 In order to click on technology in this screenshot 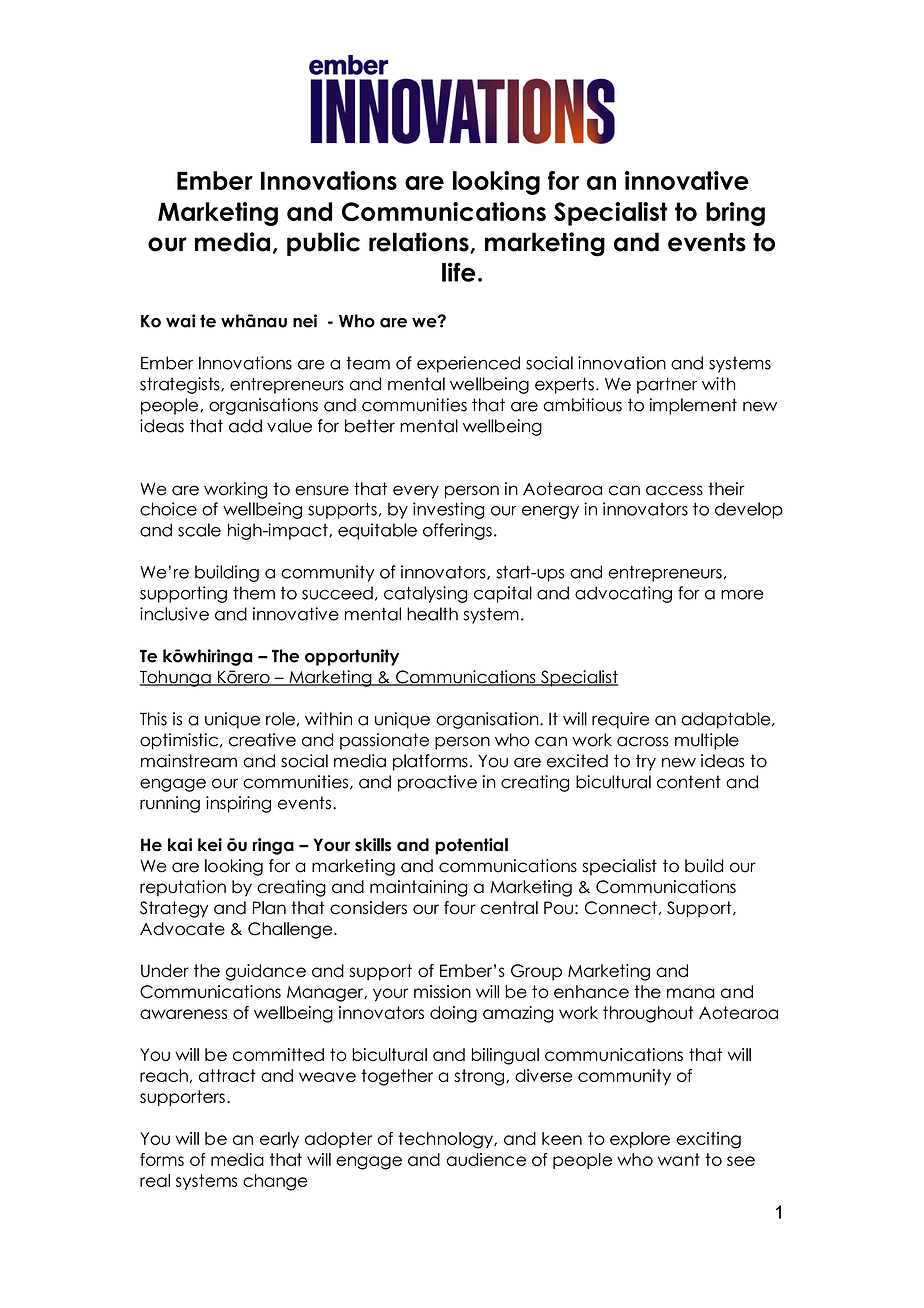, I will do `click(446, 1140)`.
